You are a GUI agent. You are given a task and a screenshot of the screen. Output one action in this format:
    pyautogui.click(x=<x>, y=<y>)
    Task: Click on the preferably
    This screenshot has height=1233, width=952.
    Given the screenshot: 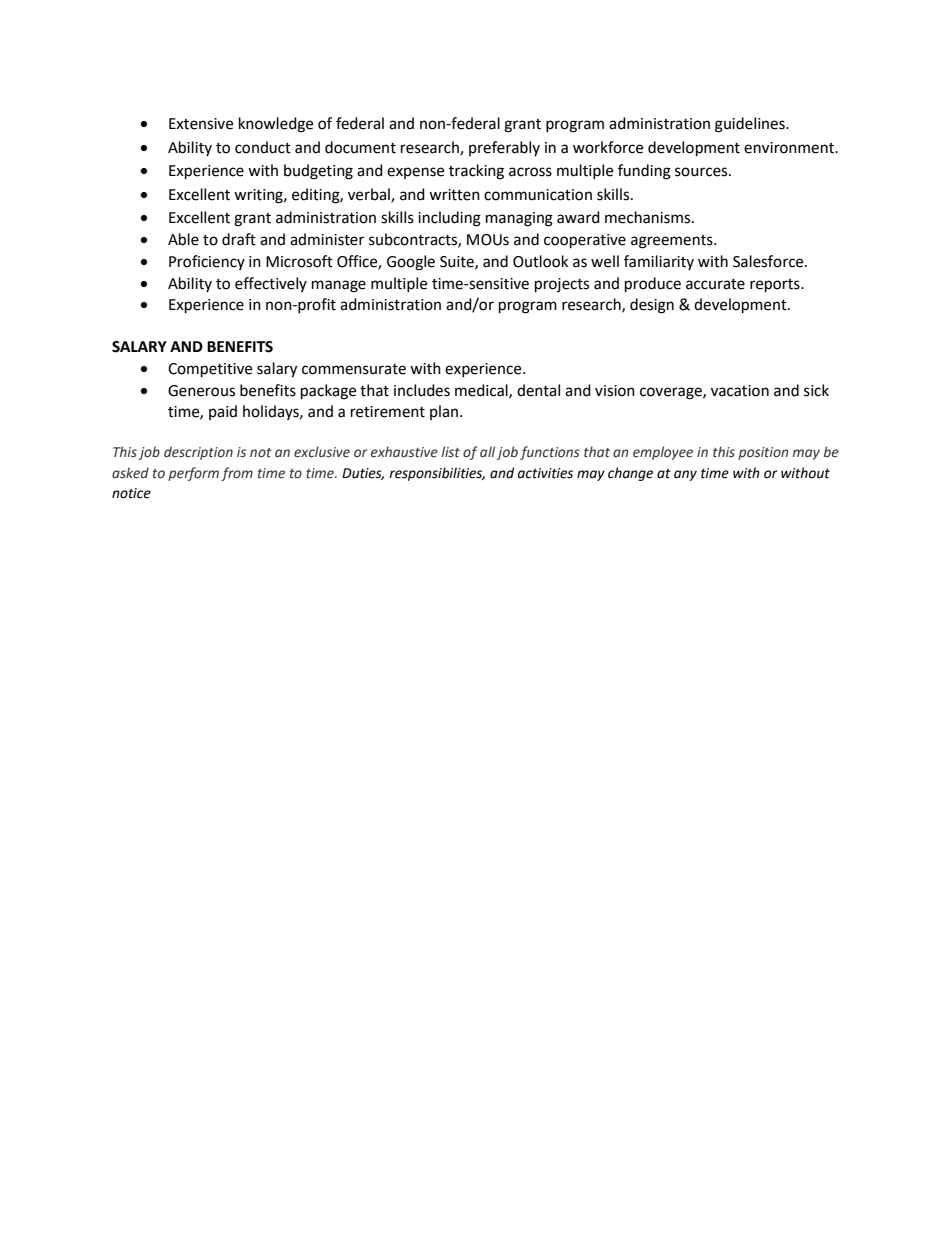 What is the action you would take?
    pyautogui.click(x=504, y=148)
